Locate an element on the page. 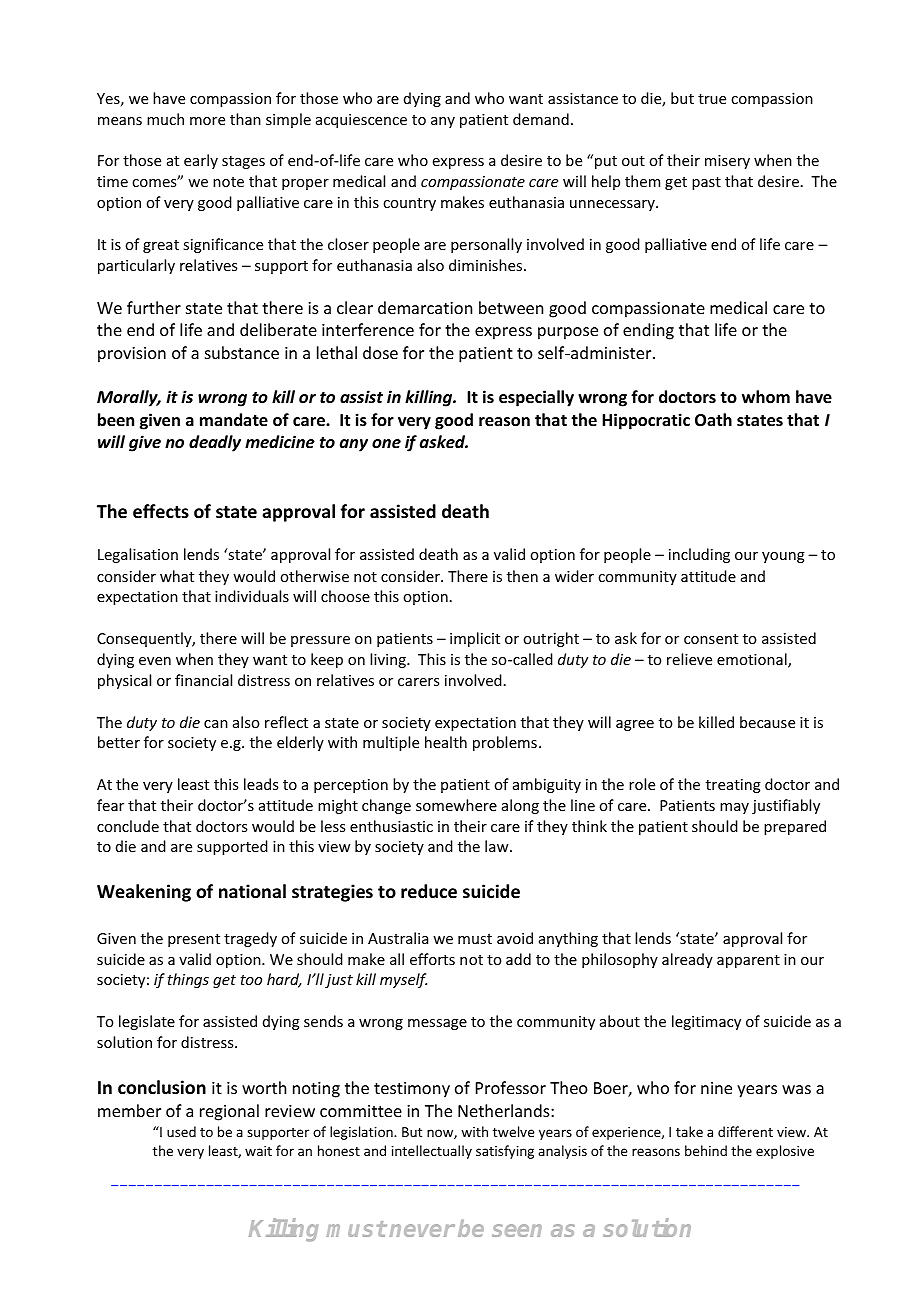 The image size is (924, 1307). things is located at coordinates (188, 980).
